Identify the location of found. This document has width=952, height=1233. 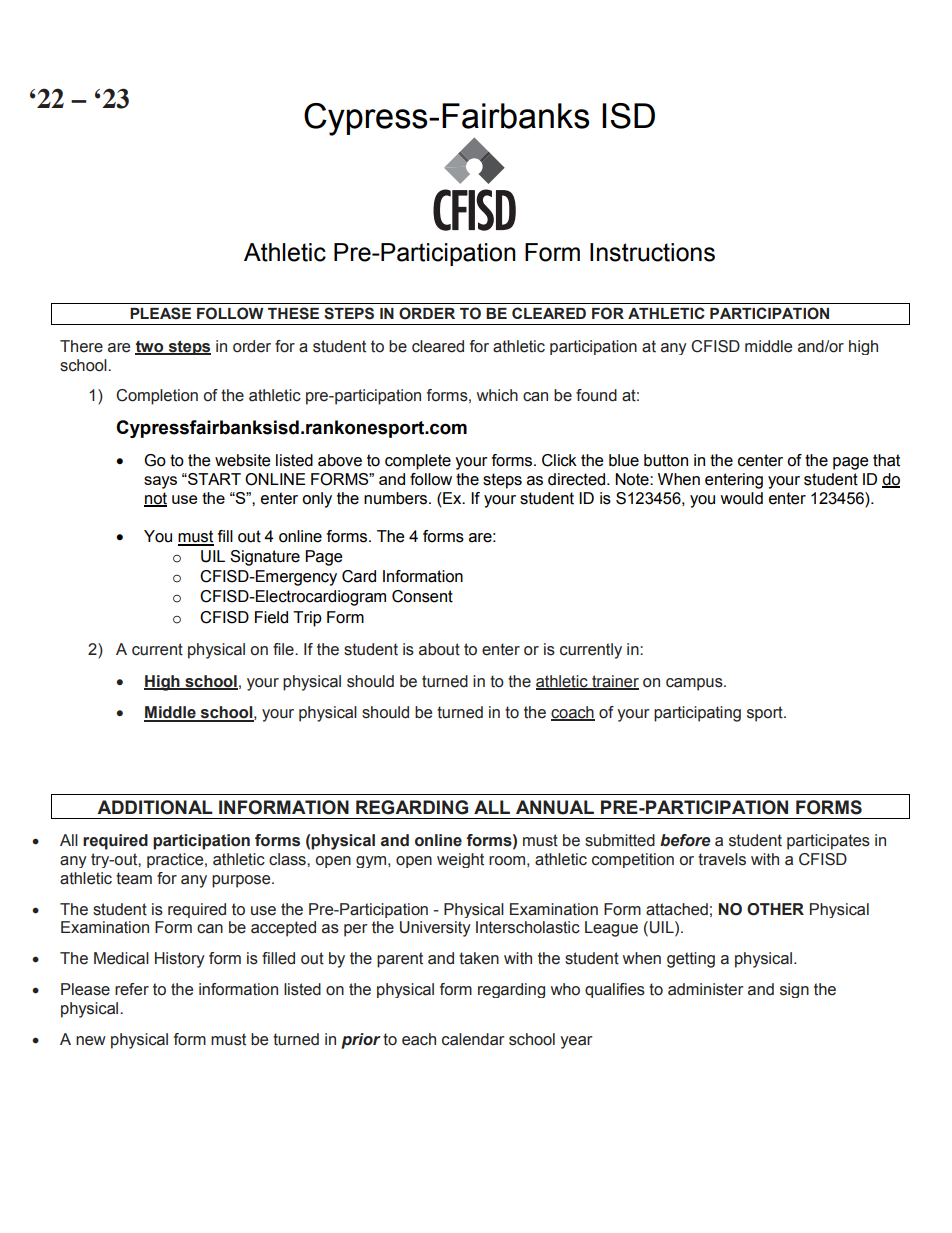
(596, 395).
